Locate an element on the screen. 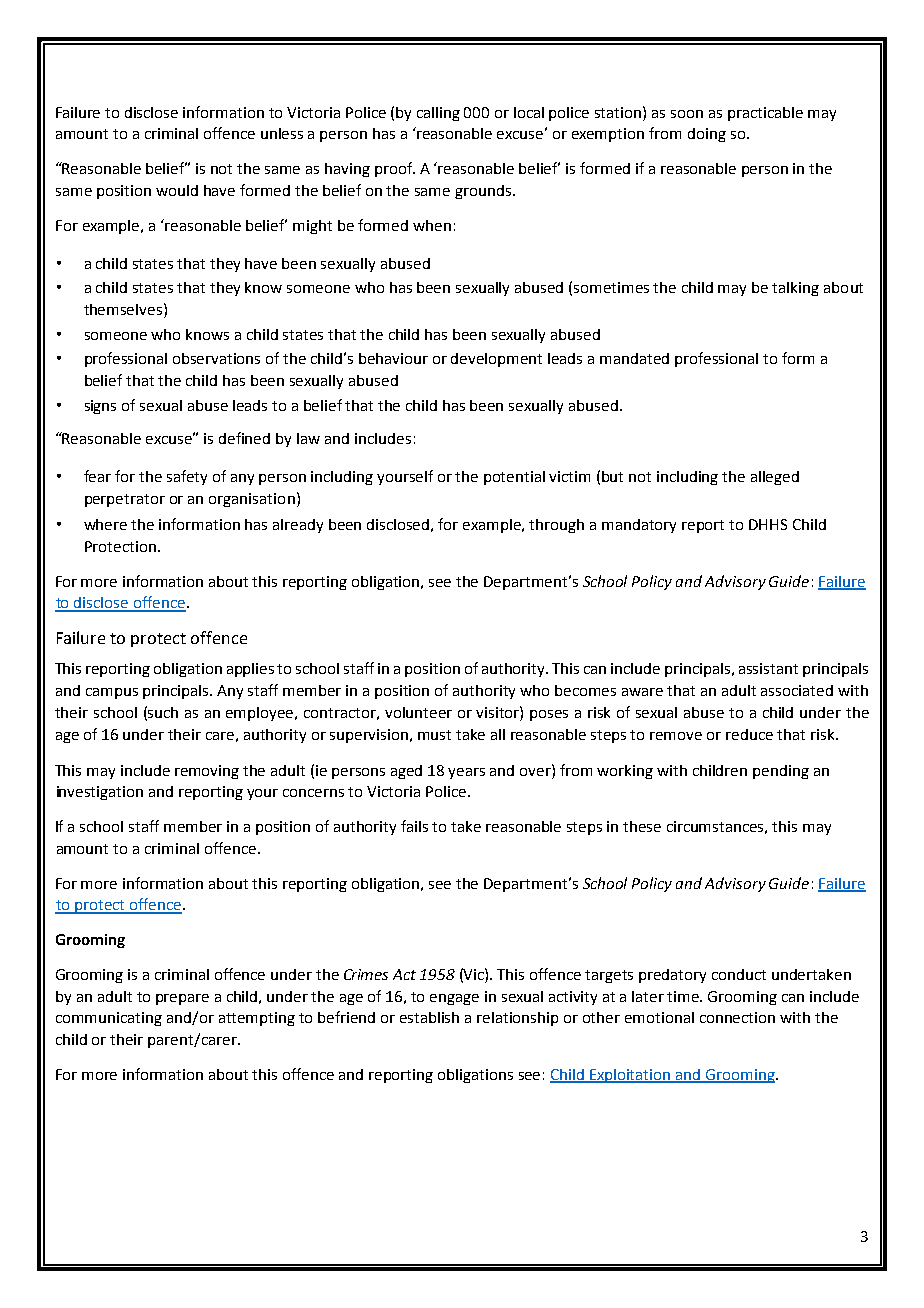  these is located at coordinates (642, 826).
